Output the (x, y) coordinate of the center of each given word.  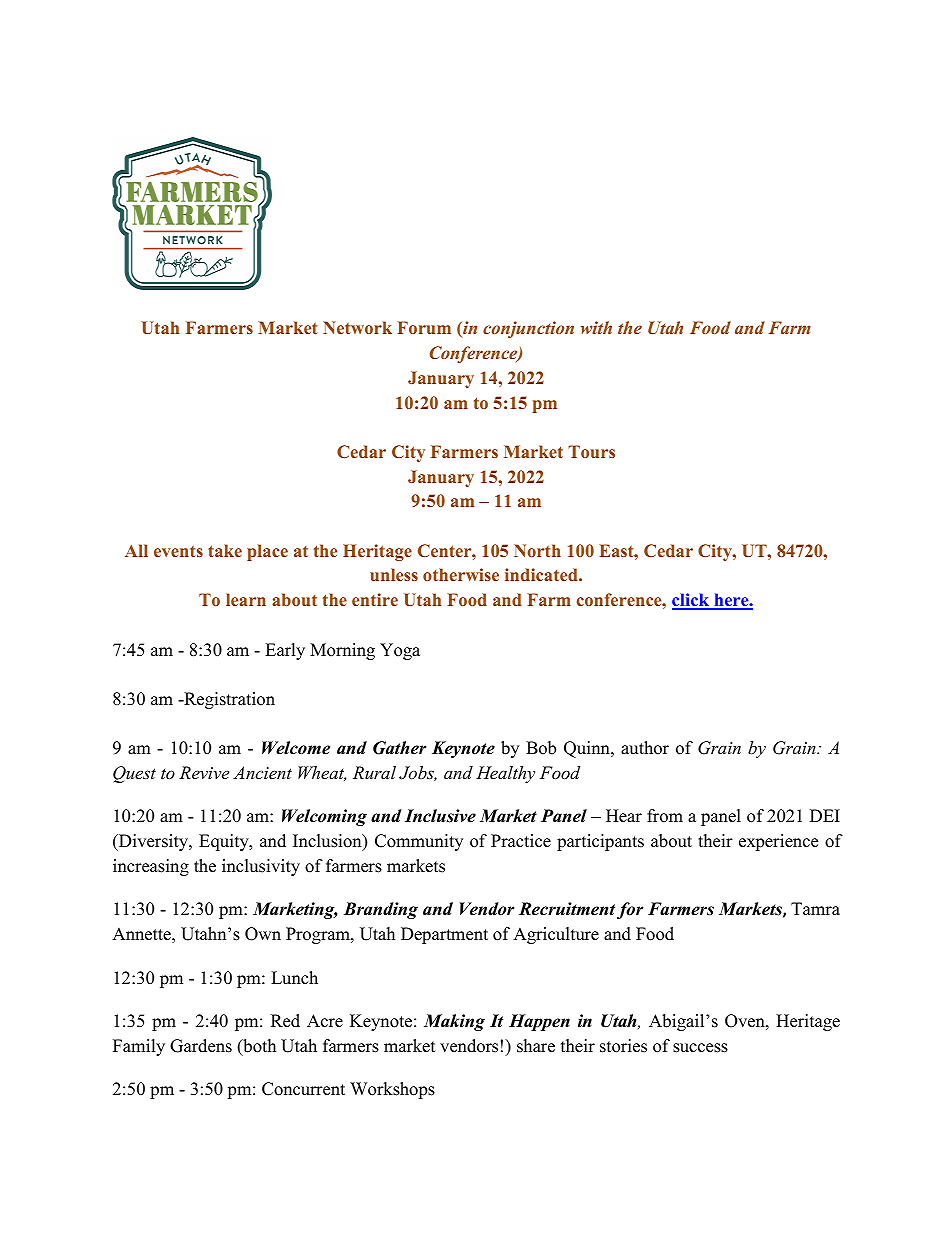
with (596, 327)
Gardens (201, 1046)
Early (285, 651)
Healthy (505, 774)
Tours (591, 451)
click (692, 601)
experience (778, 842)
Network (357, 327)
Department (444, 935)
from (665, 816)
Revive (204, 772)
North (537, 550)
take (225, 550)
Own (263, 934)
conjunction (528, 329)
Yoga (400, 651)
